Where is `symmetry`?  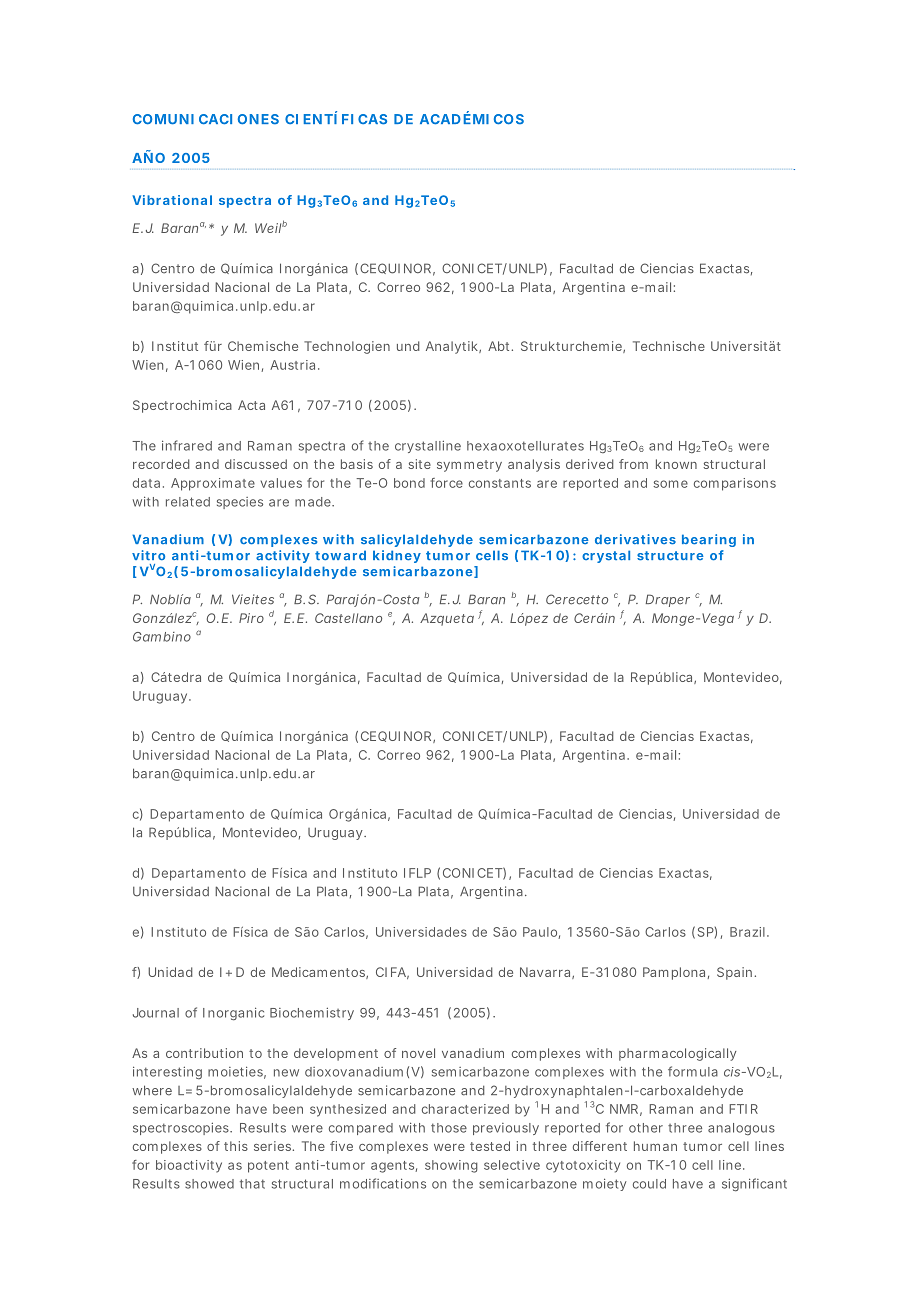 symmetry is located at coordinates (469, 466).
